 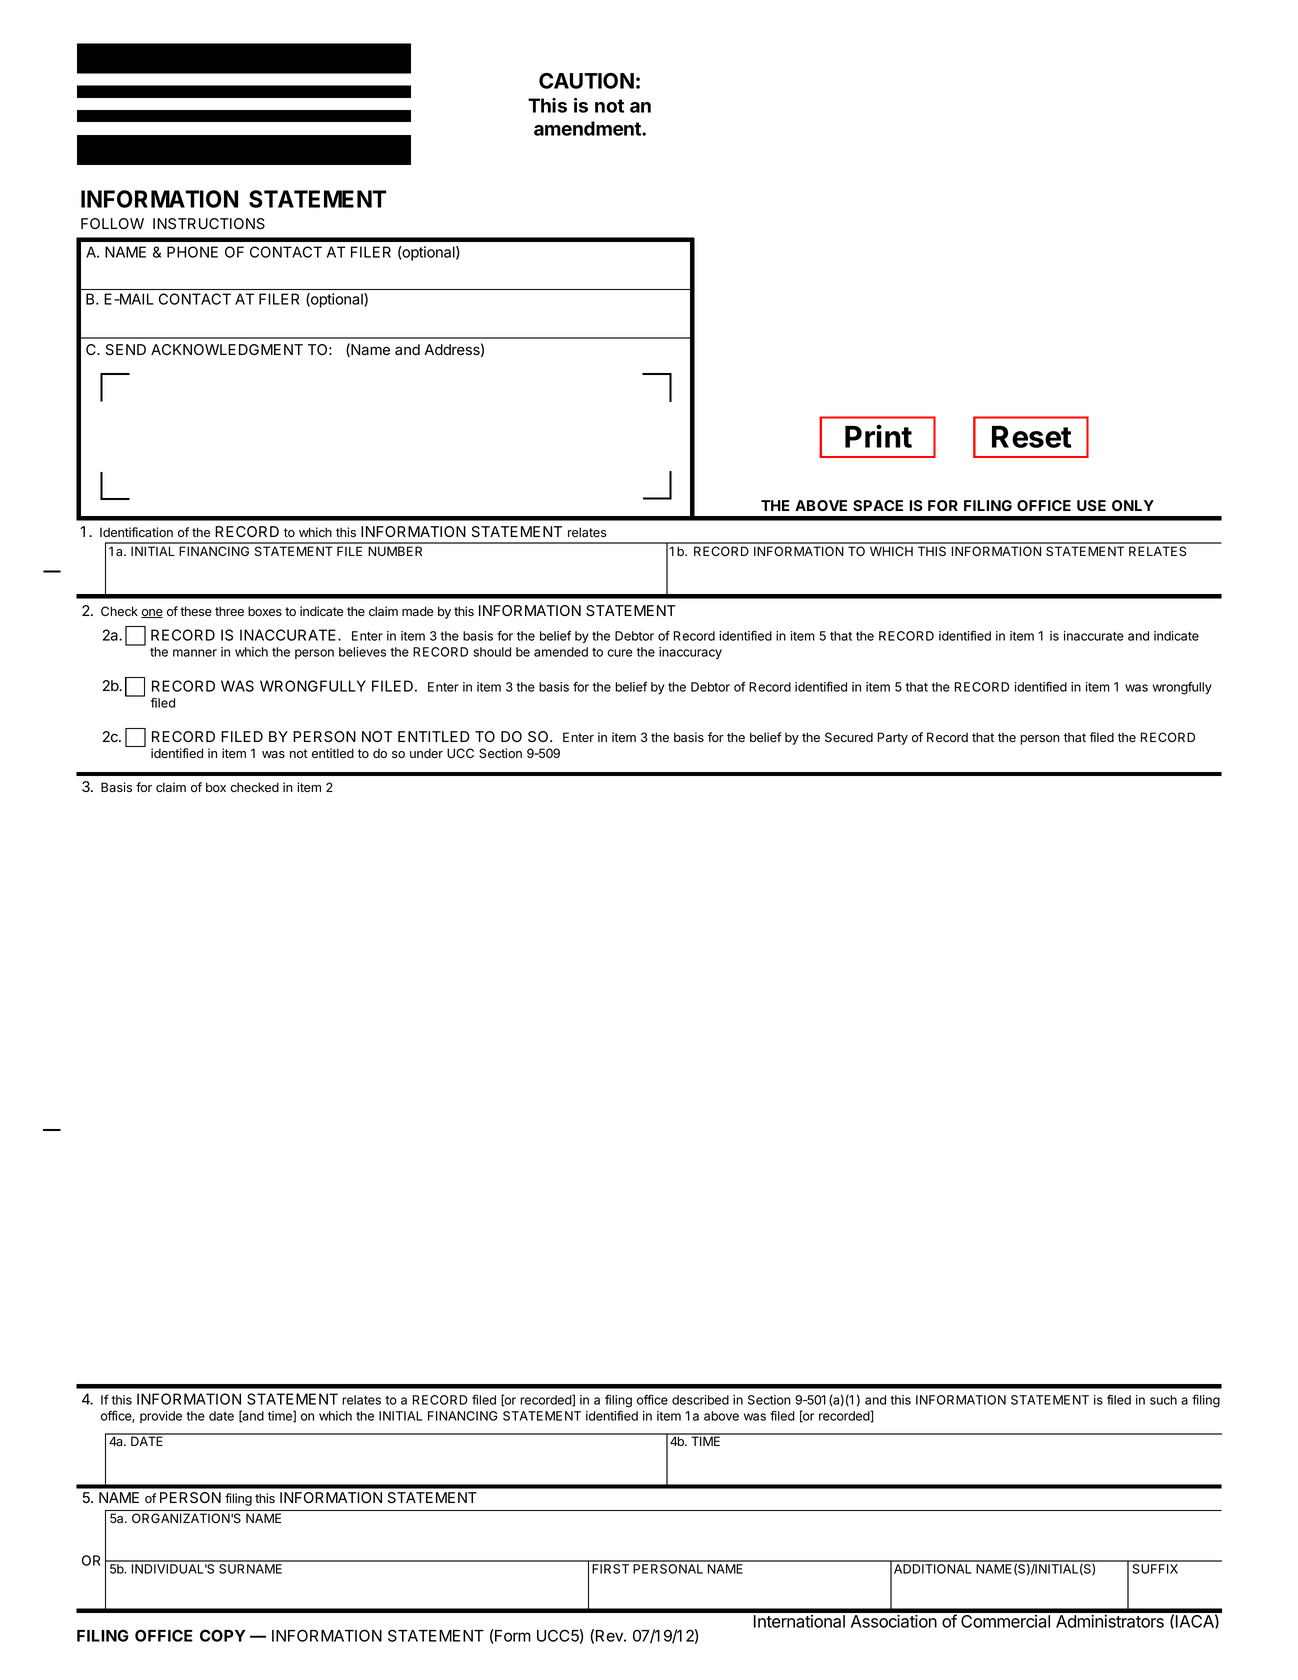 What do you see at coordinates (223, 1635) in the page?
I see `COPY` at bounding box center [223, 1635].
